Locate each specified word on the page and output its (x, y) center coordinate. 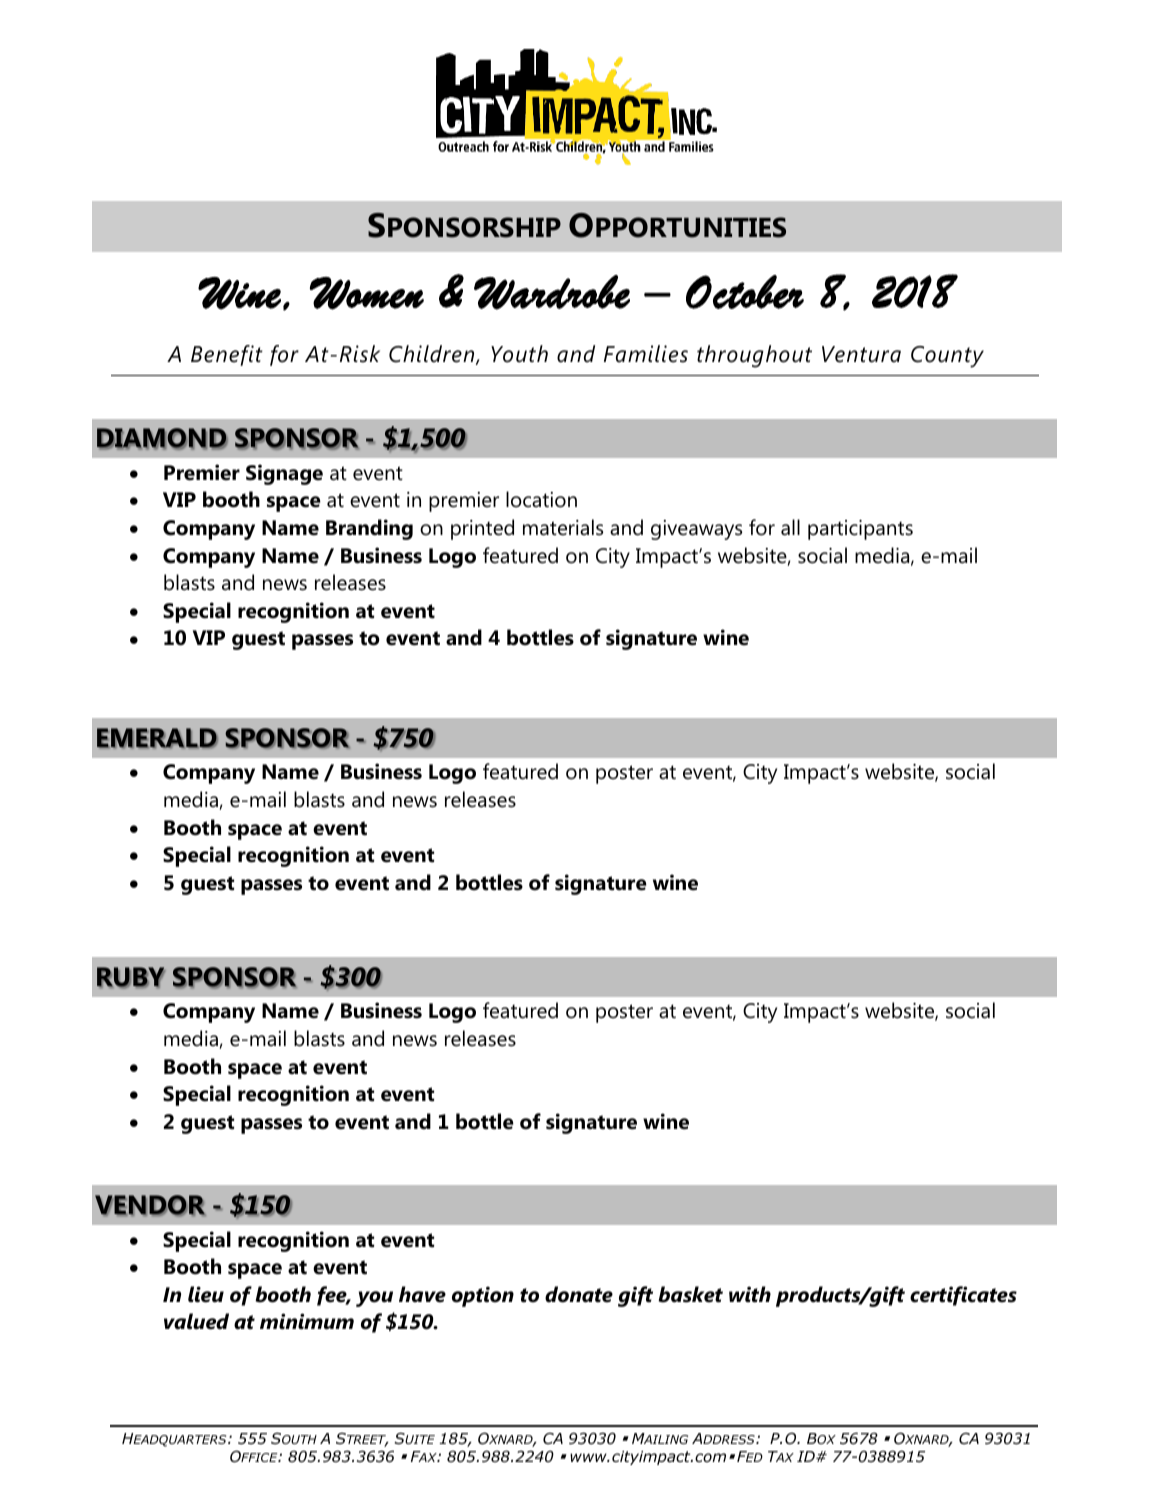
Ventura (861, 354)
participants (860, 530)
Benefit (227, 355)
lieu (206, 1294)
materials (563, 527)
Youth (519, 354)
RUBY (131, 978)
